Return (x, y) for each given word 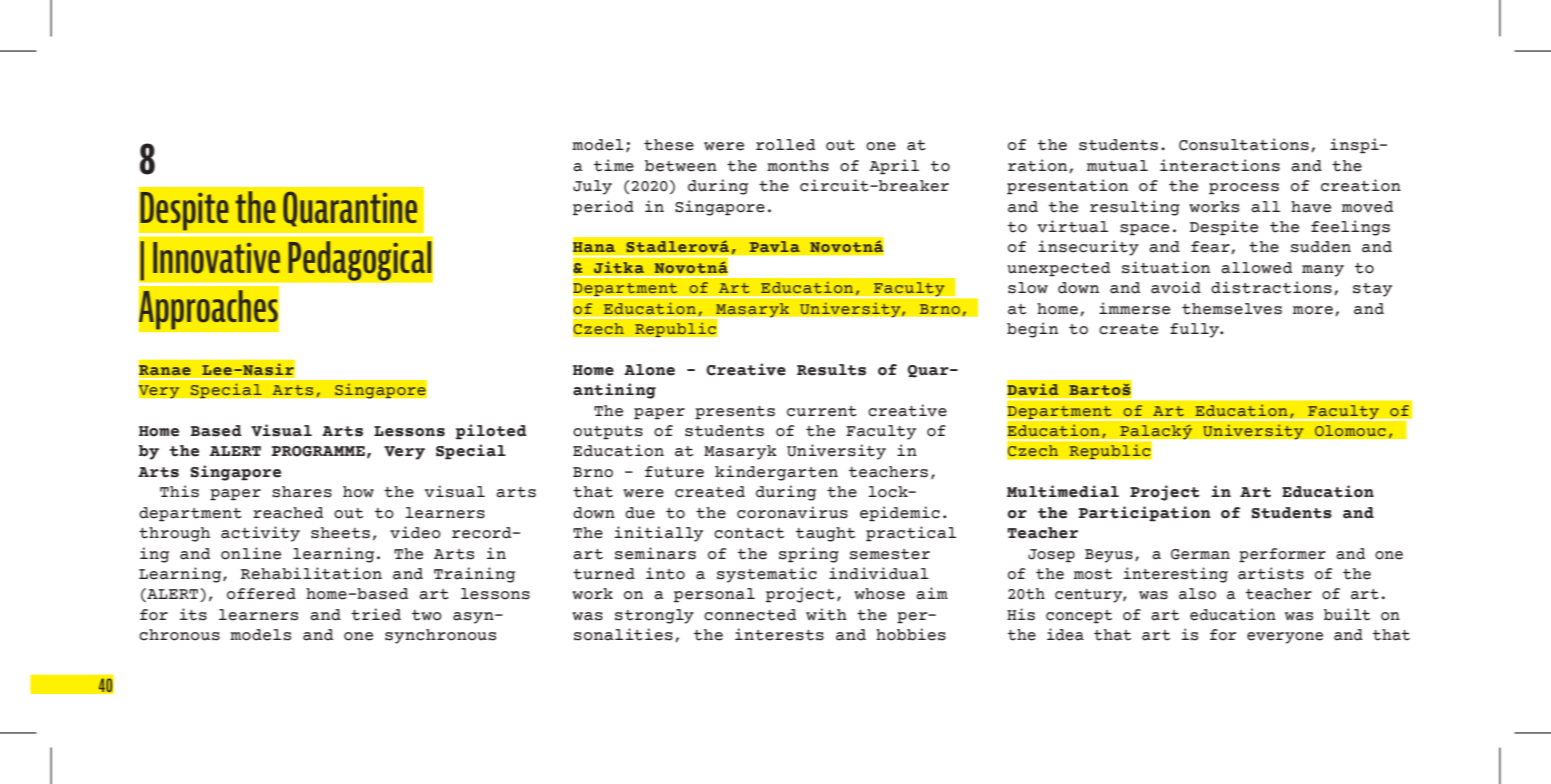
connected (750, 615)
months (798, 166)
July (592, 187)
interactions (1220, 165)
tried (376, 614)
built (1347, 614)
